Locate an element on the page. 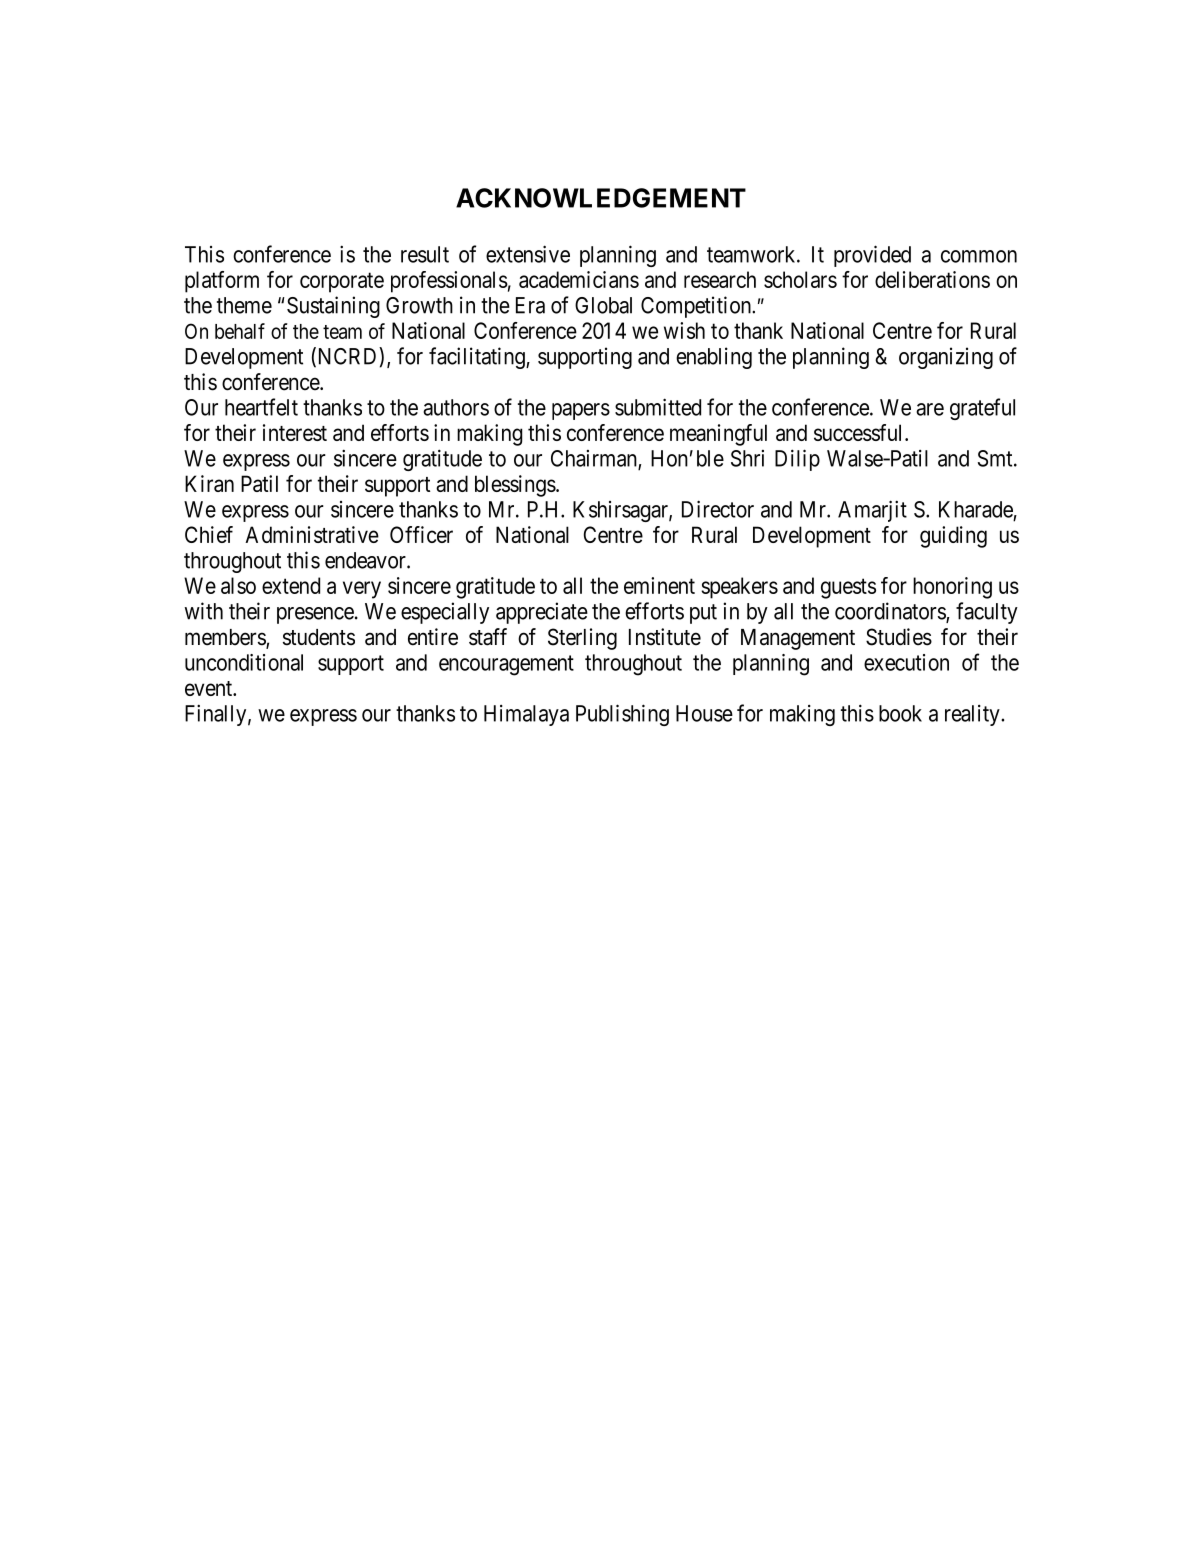 The width and height of the page is (1203, 1557). honoring is located at coordinates (952, 588).
